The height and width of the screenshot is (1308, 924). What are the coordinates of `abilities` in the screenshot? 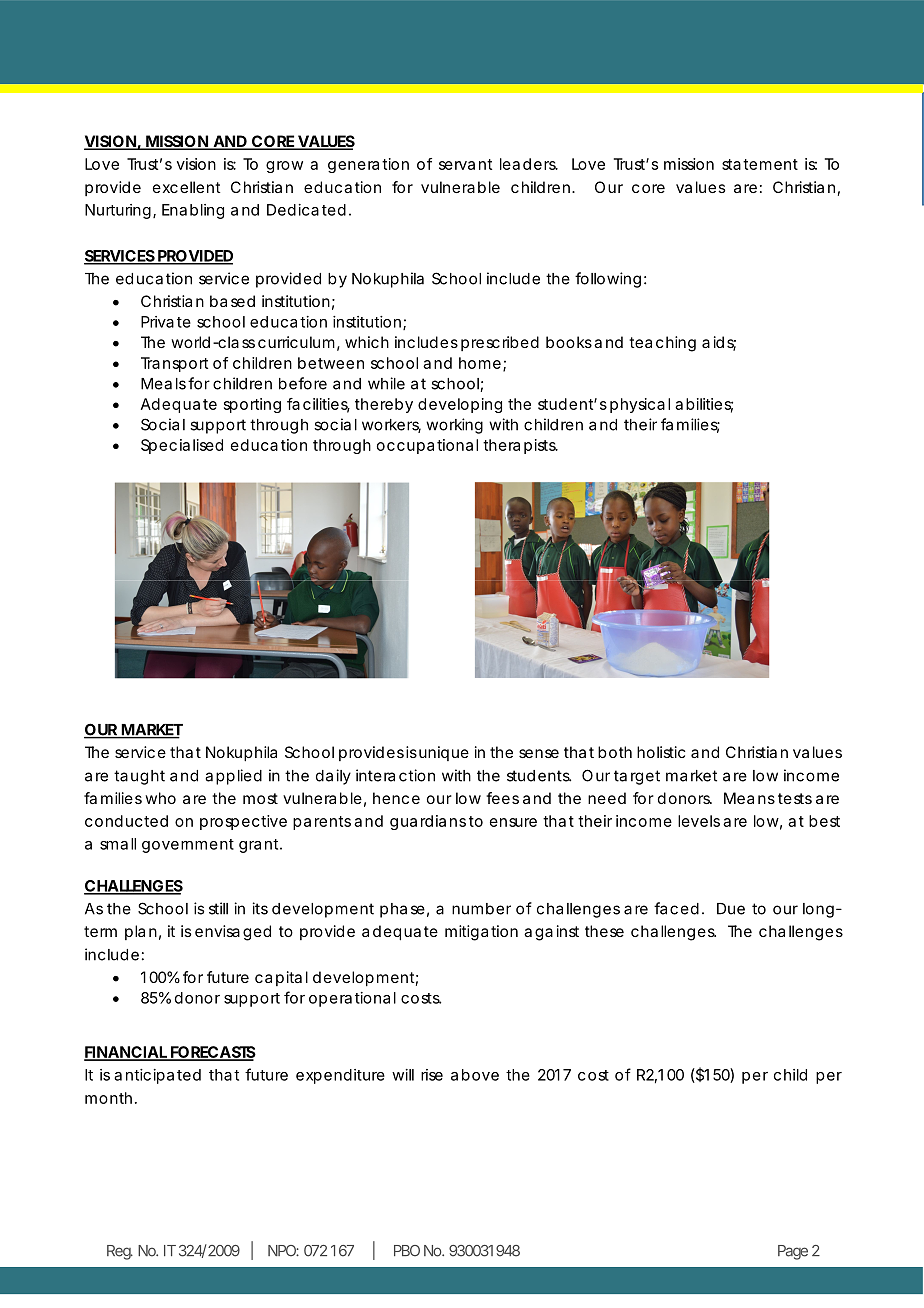 It's located at (704, 405).
